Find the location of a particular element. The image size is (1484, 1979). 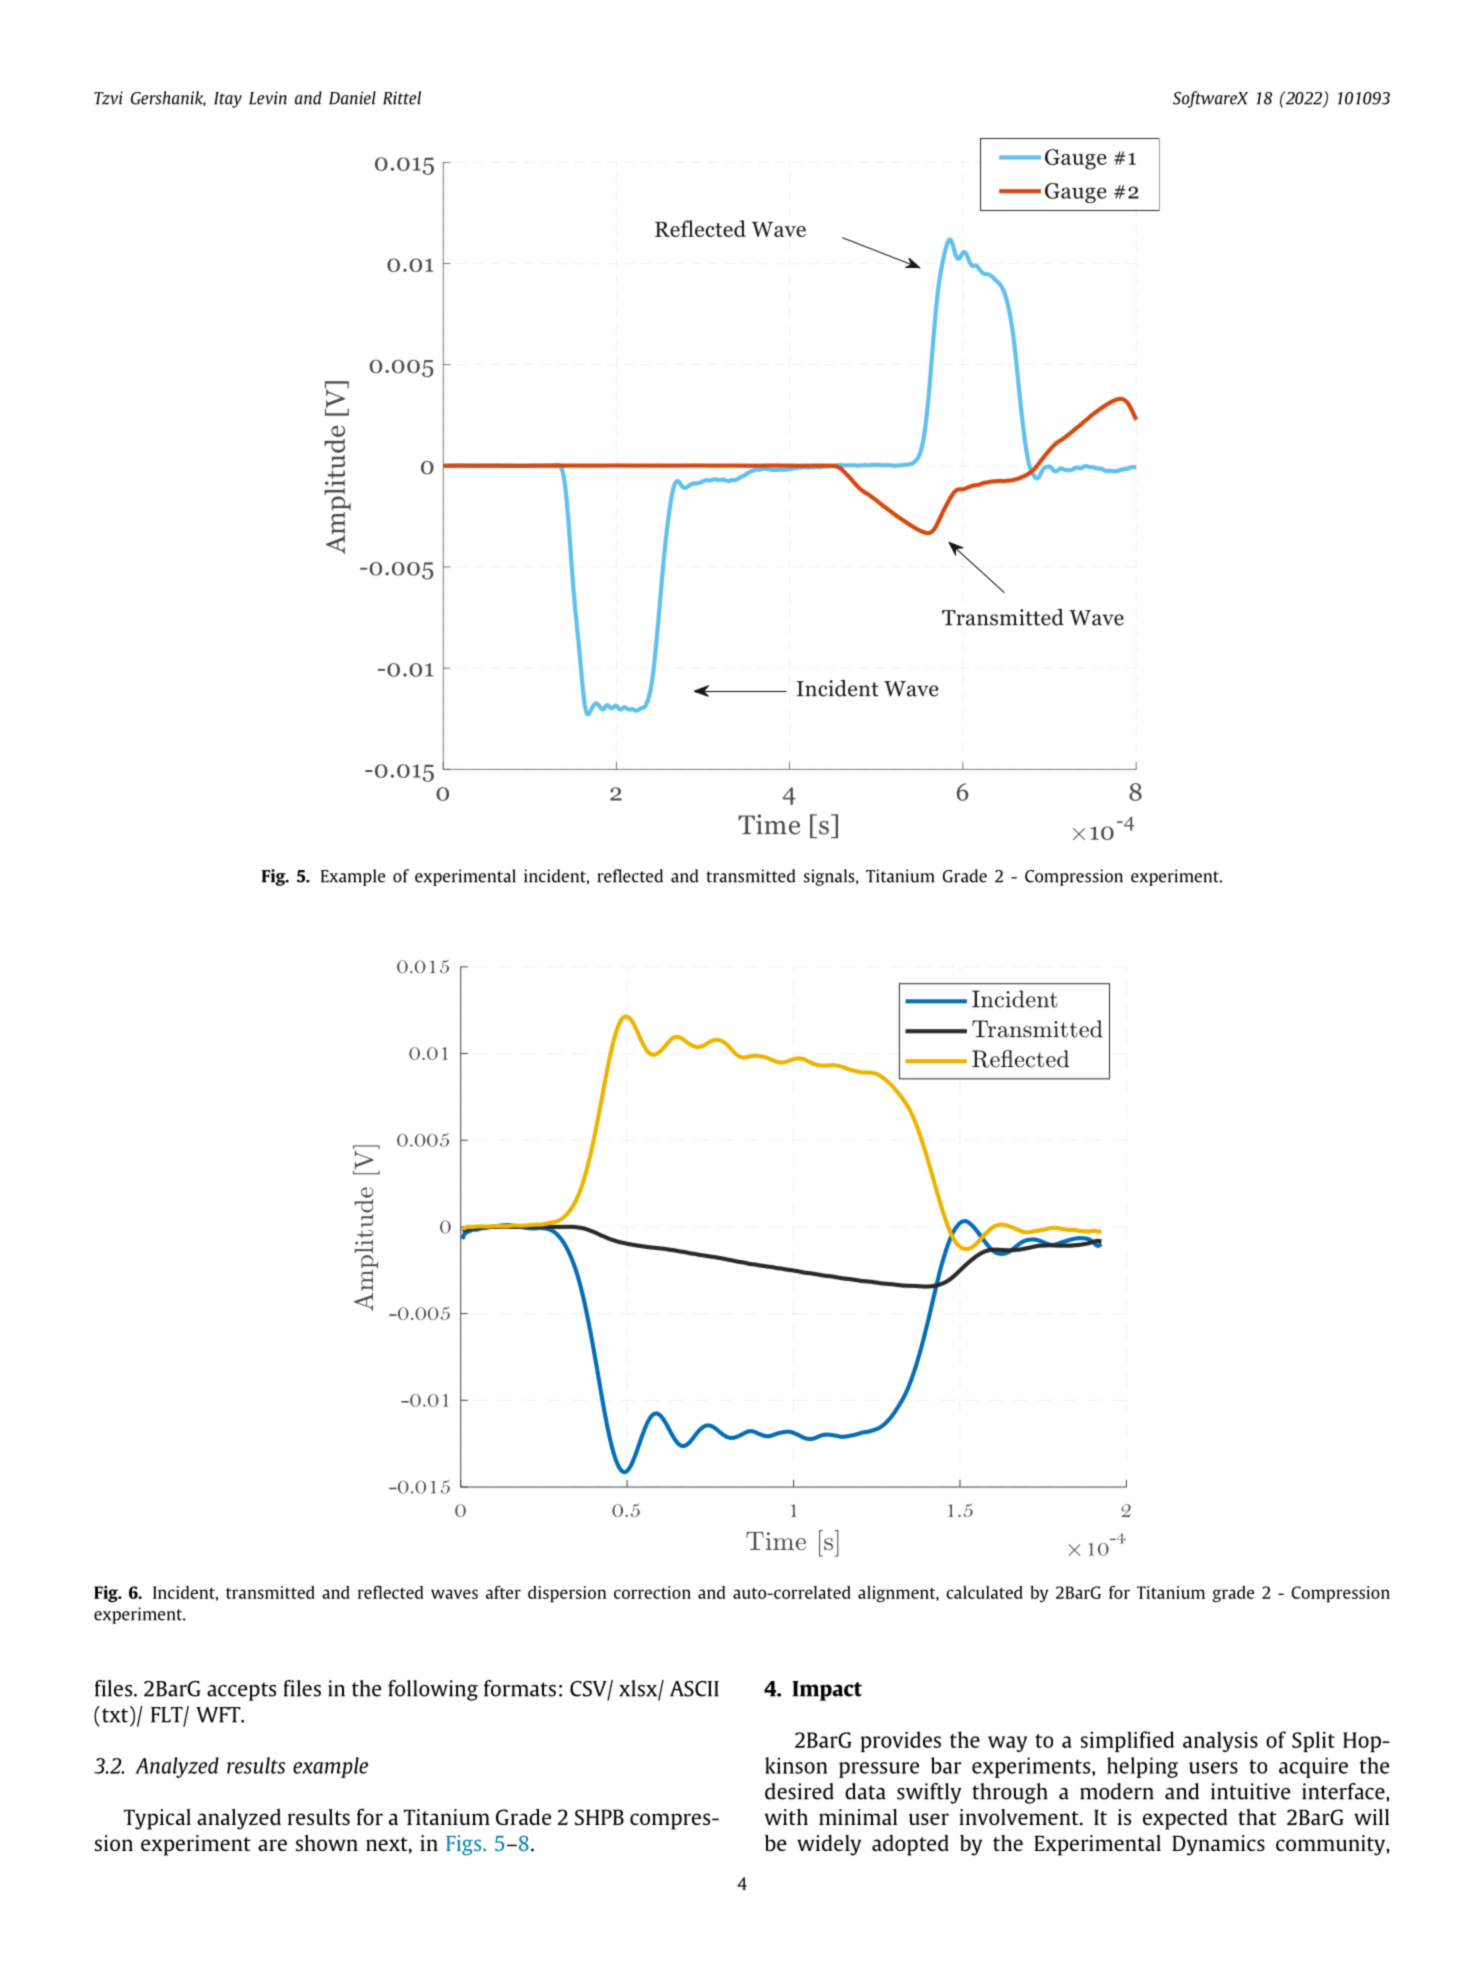

calculated is located at coordinates (984, 1592).
